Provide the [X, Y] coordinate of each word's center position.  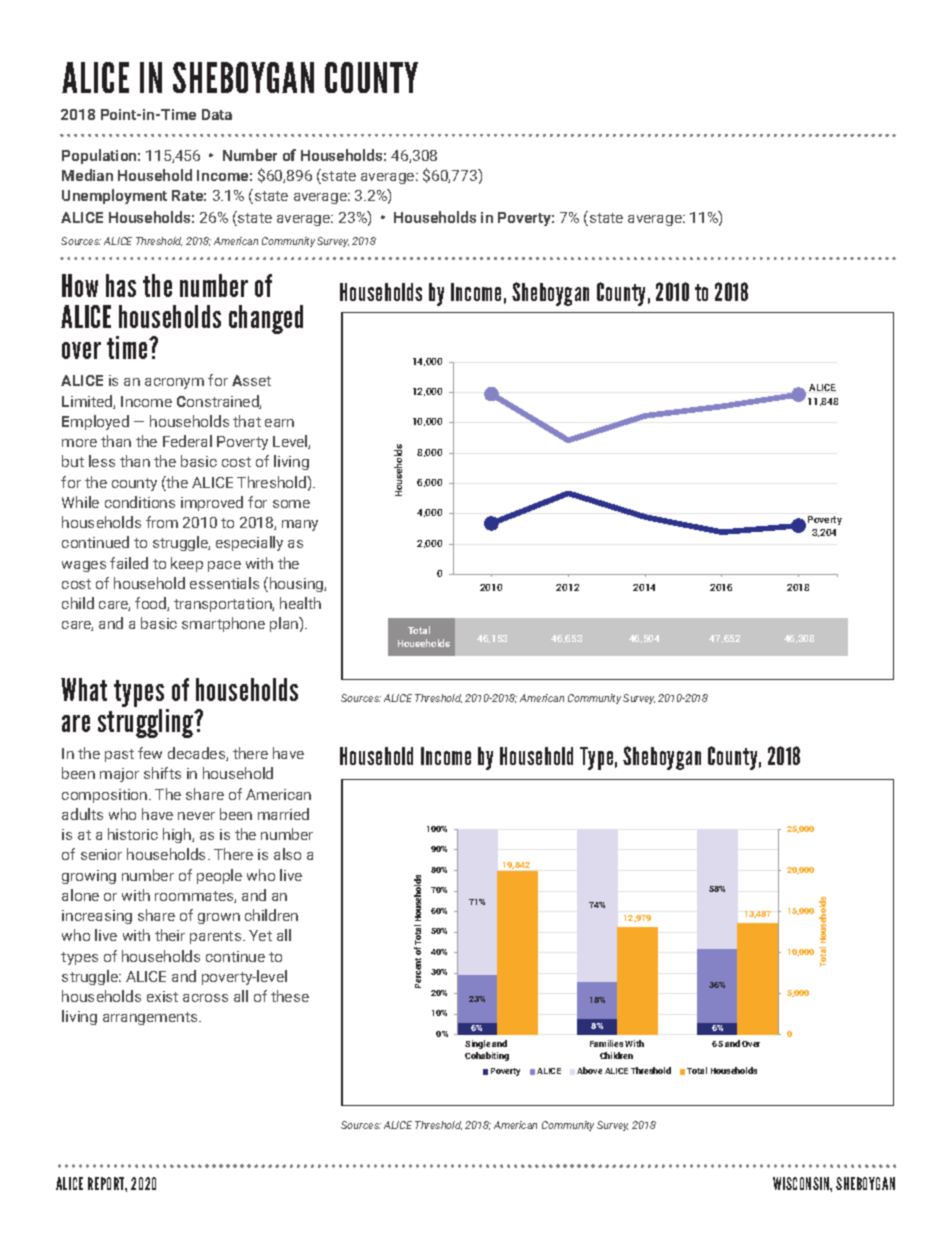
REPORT [107, 1184]
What [84, 689]
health [300, 603]
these [290, 996]
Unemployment [114, 196]
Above [589, 1070]
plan [285, 624]
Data [217, 114]
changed [266, 319]
